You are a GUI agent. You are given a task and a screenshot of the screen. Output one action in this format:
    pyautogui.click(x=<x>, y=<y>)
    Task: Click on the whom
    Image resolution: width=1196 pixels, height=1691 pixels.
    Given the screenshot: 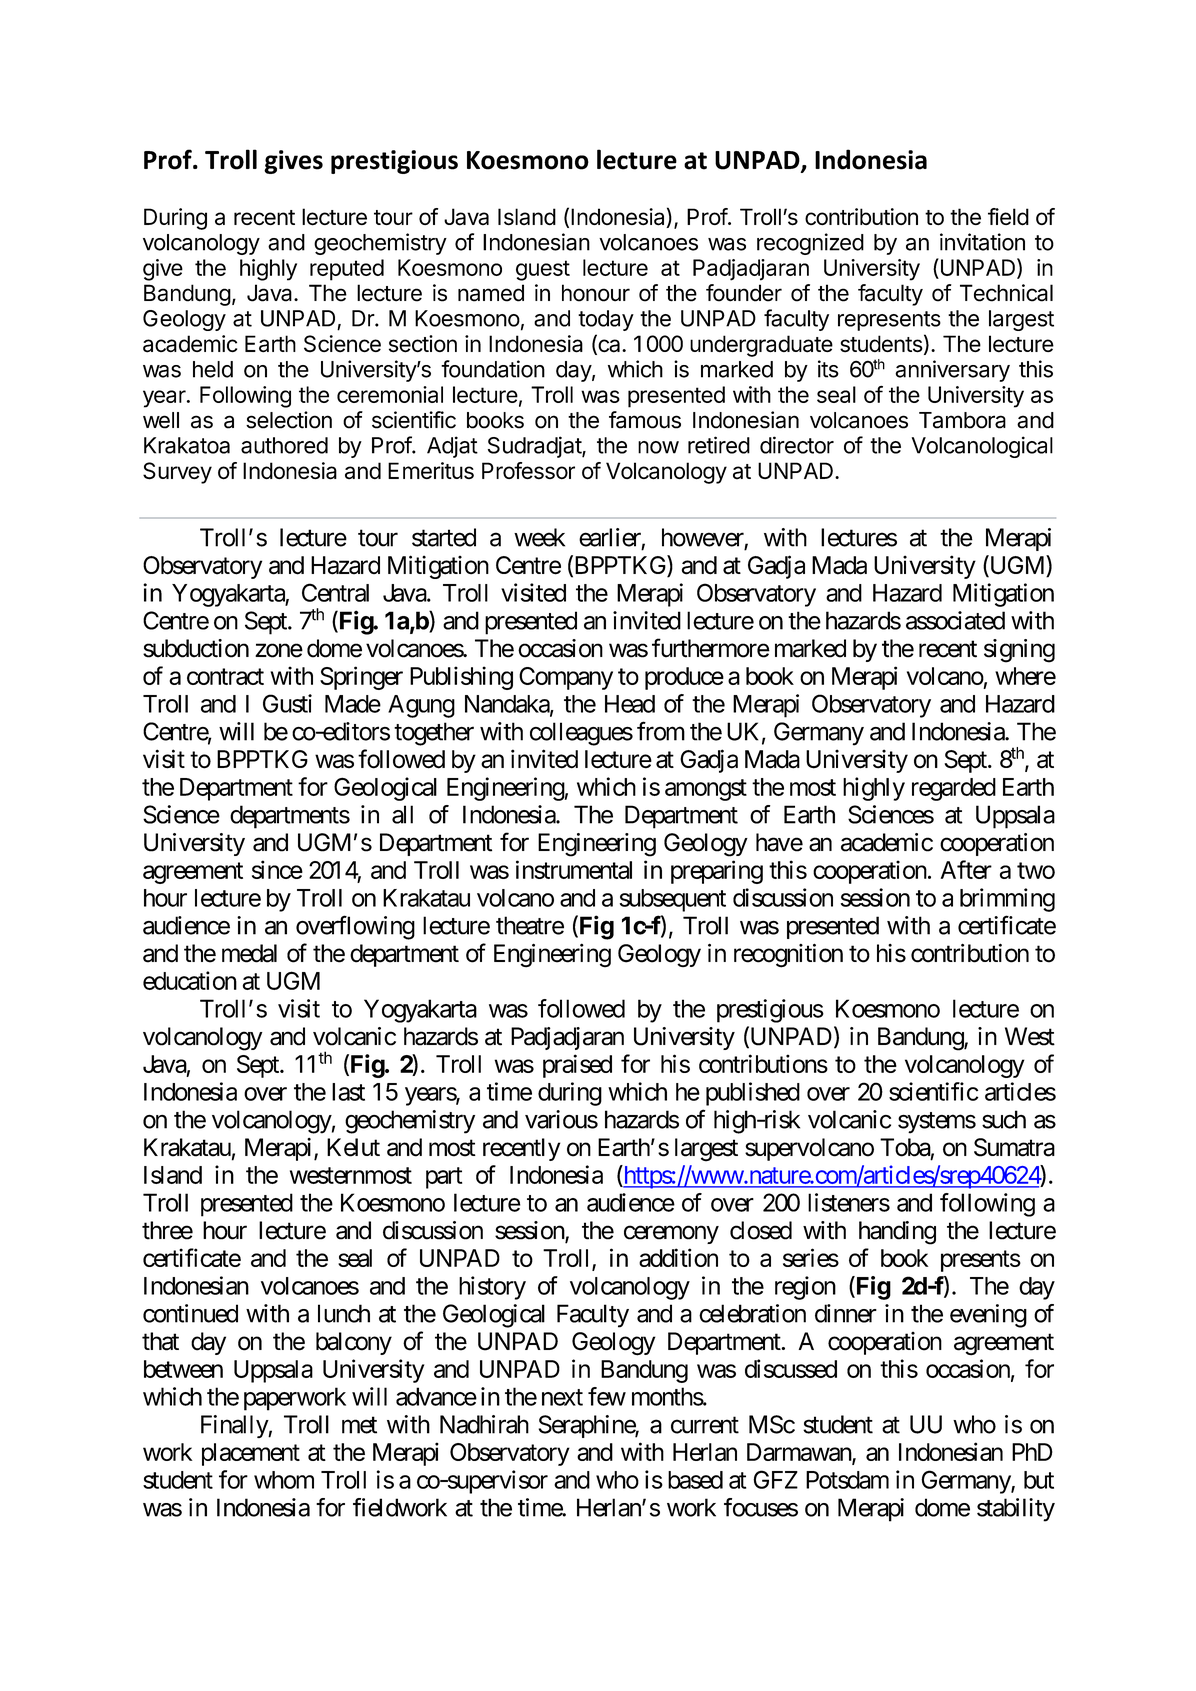 What is the action you would take?
    pyautogui.click(x=284, y=1480)
